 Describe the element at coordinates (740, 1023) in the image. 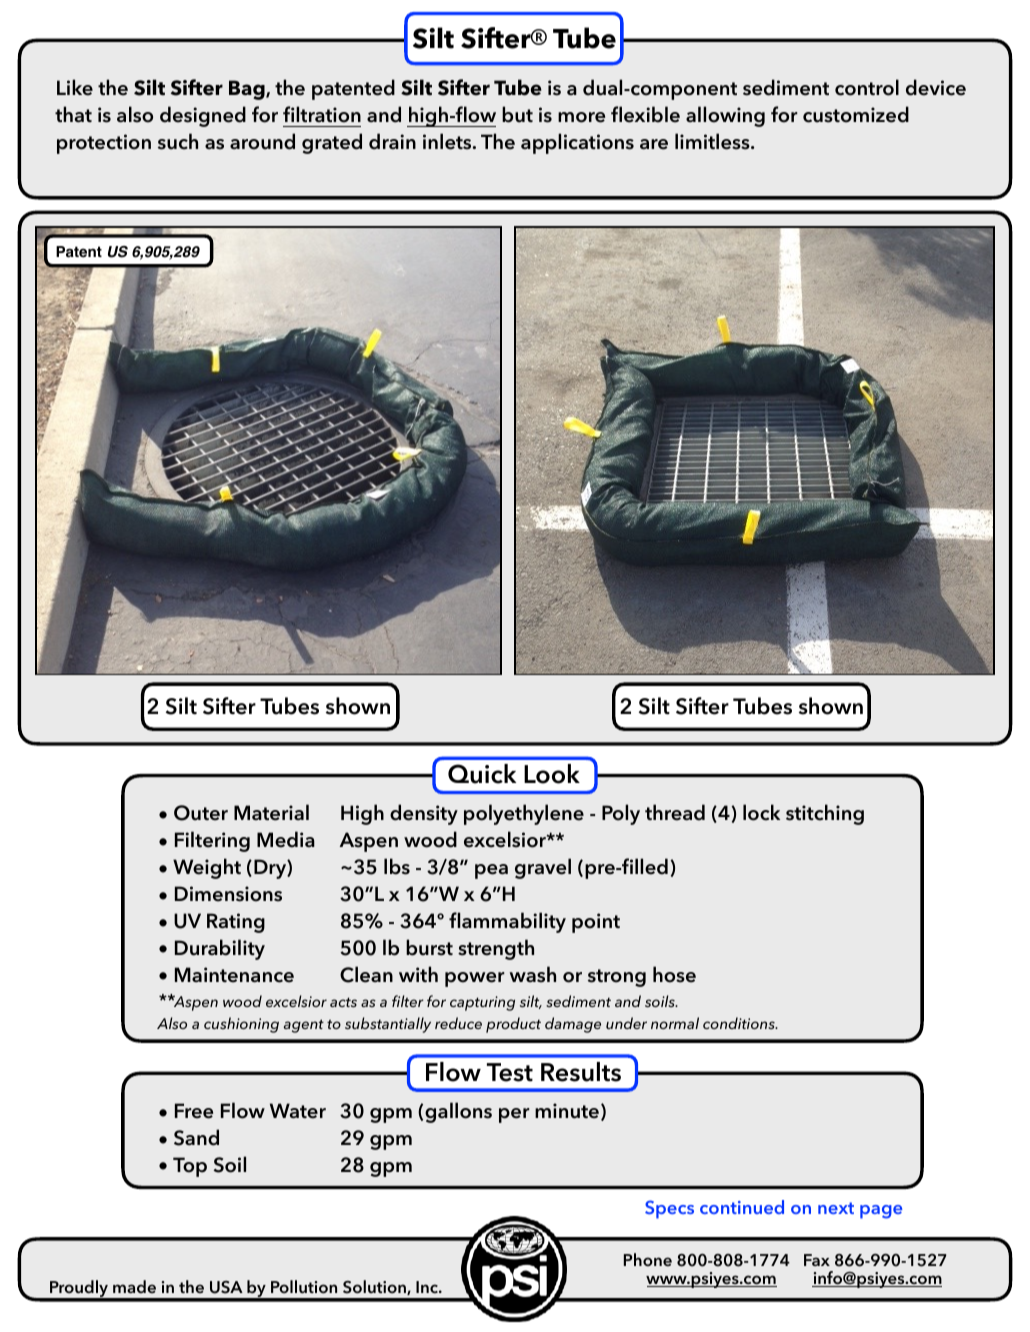

I see `conditions` at that location.
